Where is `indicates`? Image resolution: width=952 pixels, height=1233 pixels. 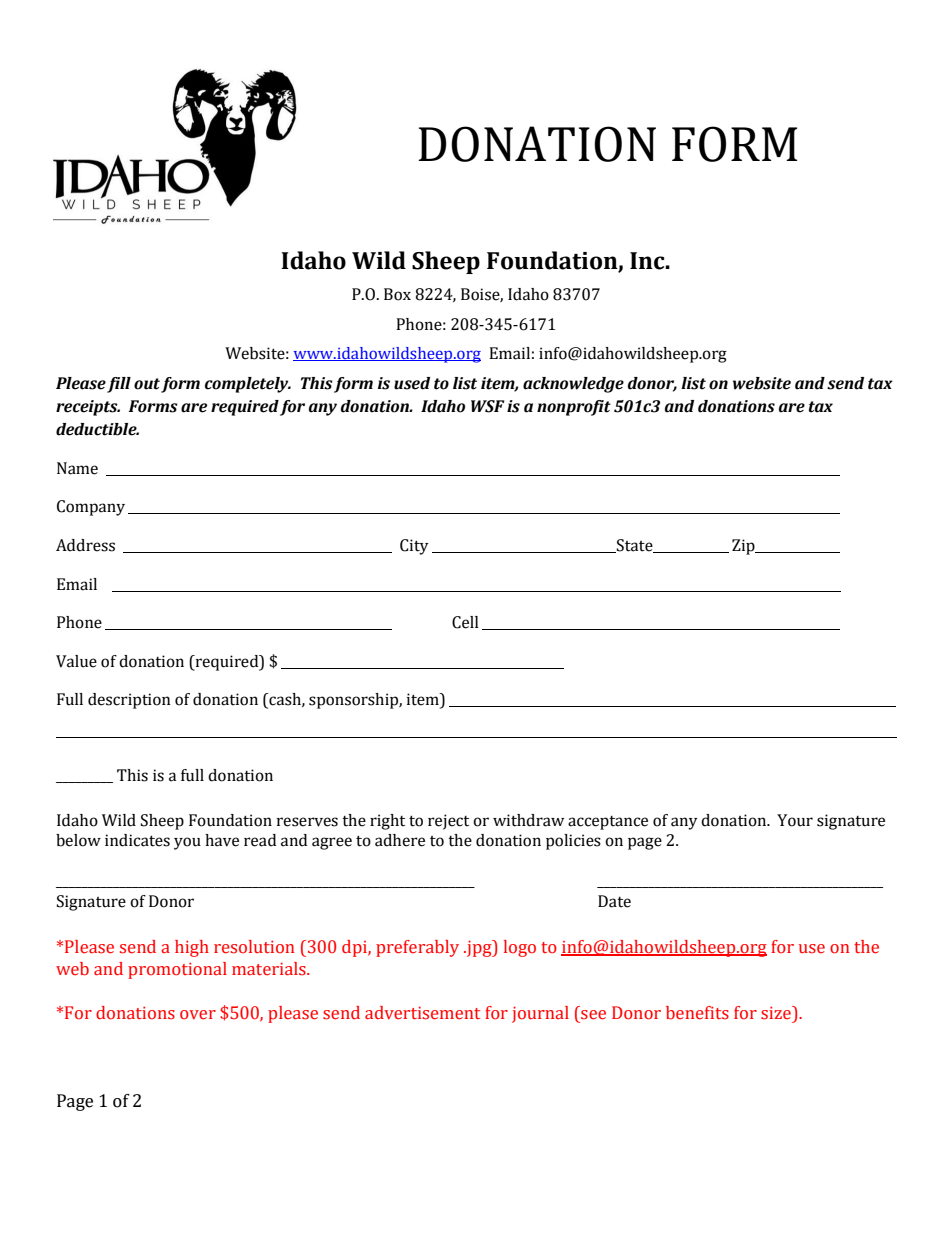
indicates is located at coordinates (137, 840).
